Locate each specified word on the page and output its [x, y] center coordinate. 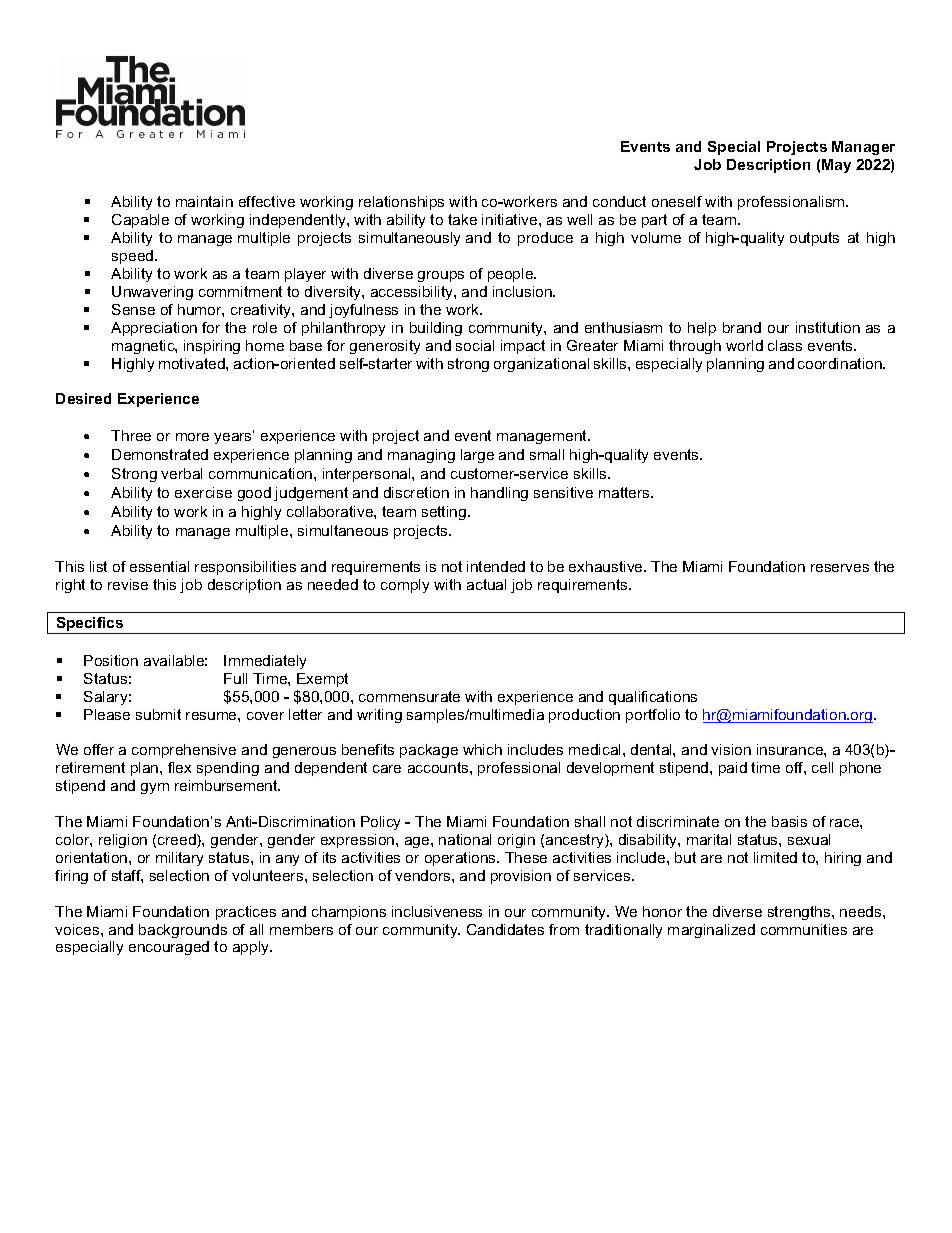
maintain [204, 201]
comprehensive [184, 751]
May [836, 166]
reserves [840, 568]
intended [496, 566]
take [462, 219]
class [785, 345]
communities [804, 929]
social [475, 345]
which [482, 749]
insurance [791, 749]
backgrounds [183, 931]
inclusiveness [437, 911]
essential [159, 566]
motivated [193, 363]
